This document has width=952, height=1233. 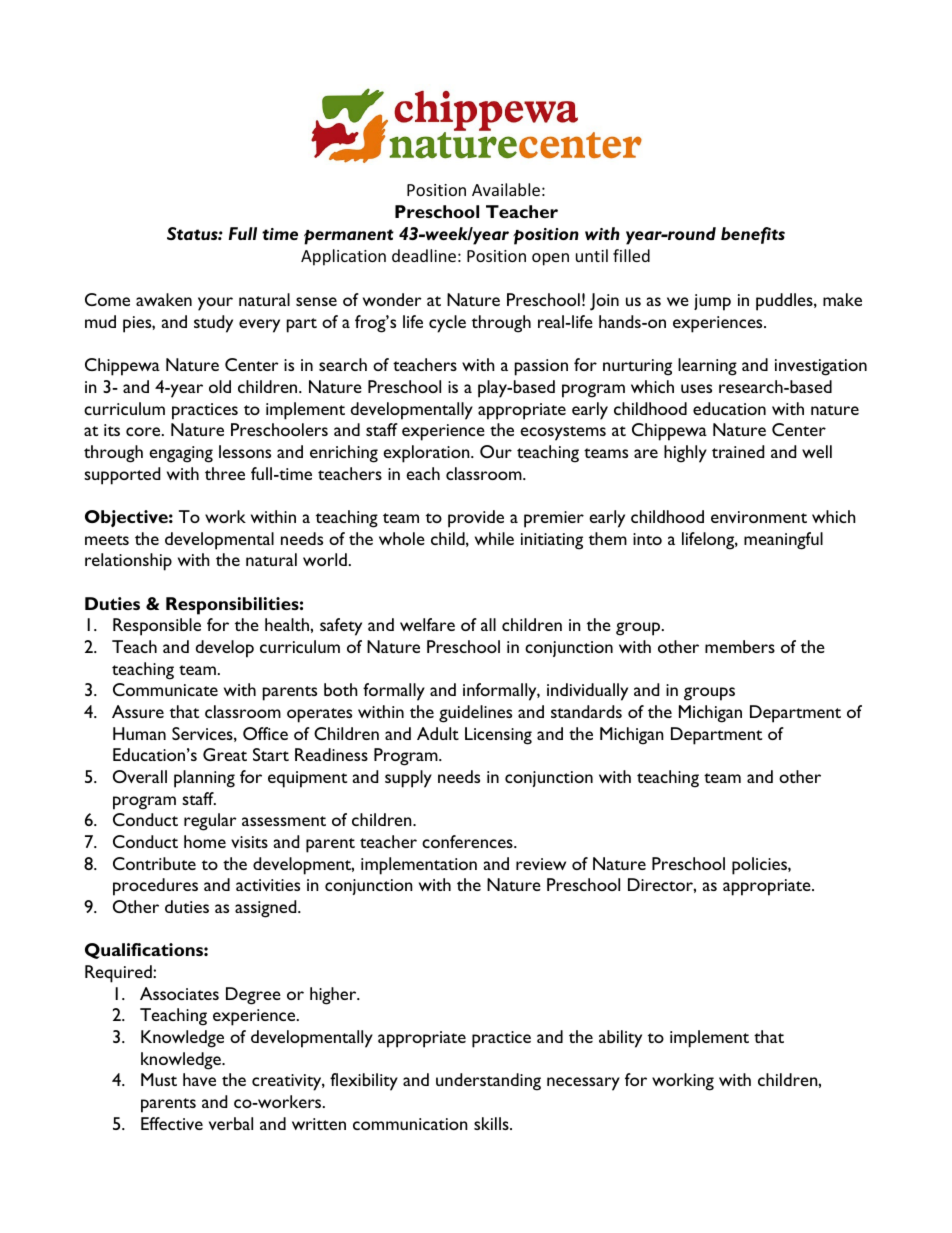 I want to click on benefits, so click(x=753, y=235).
